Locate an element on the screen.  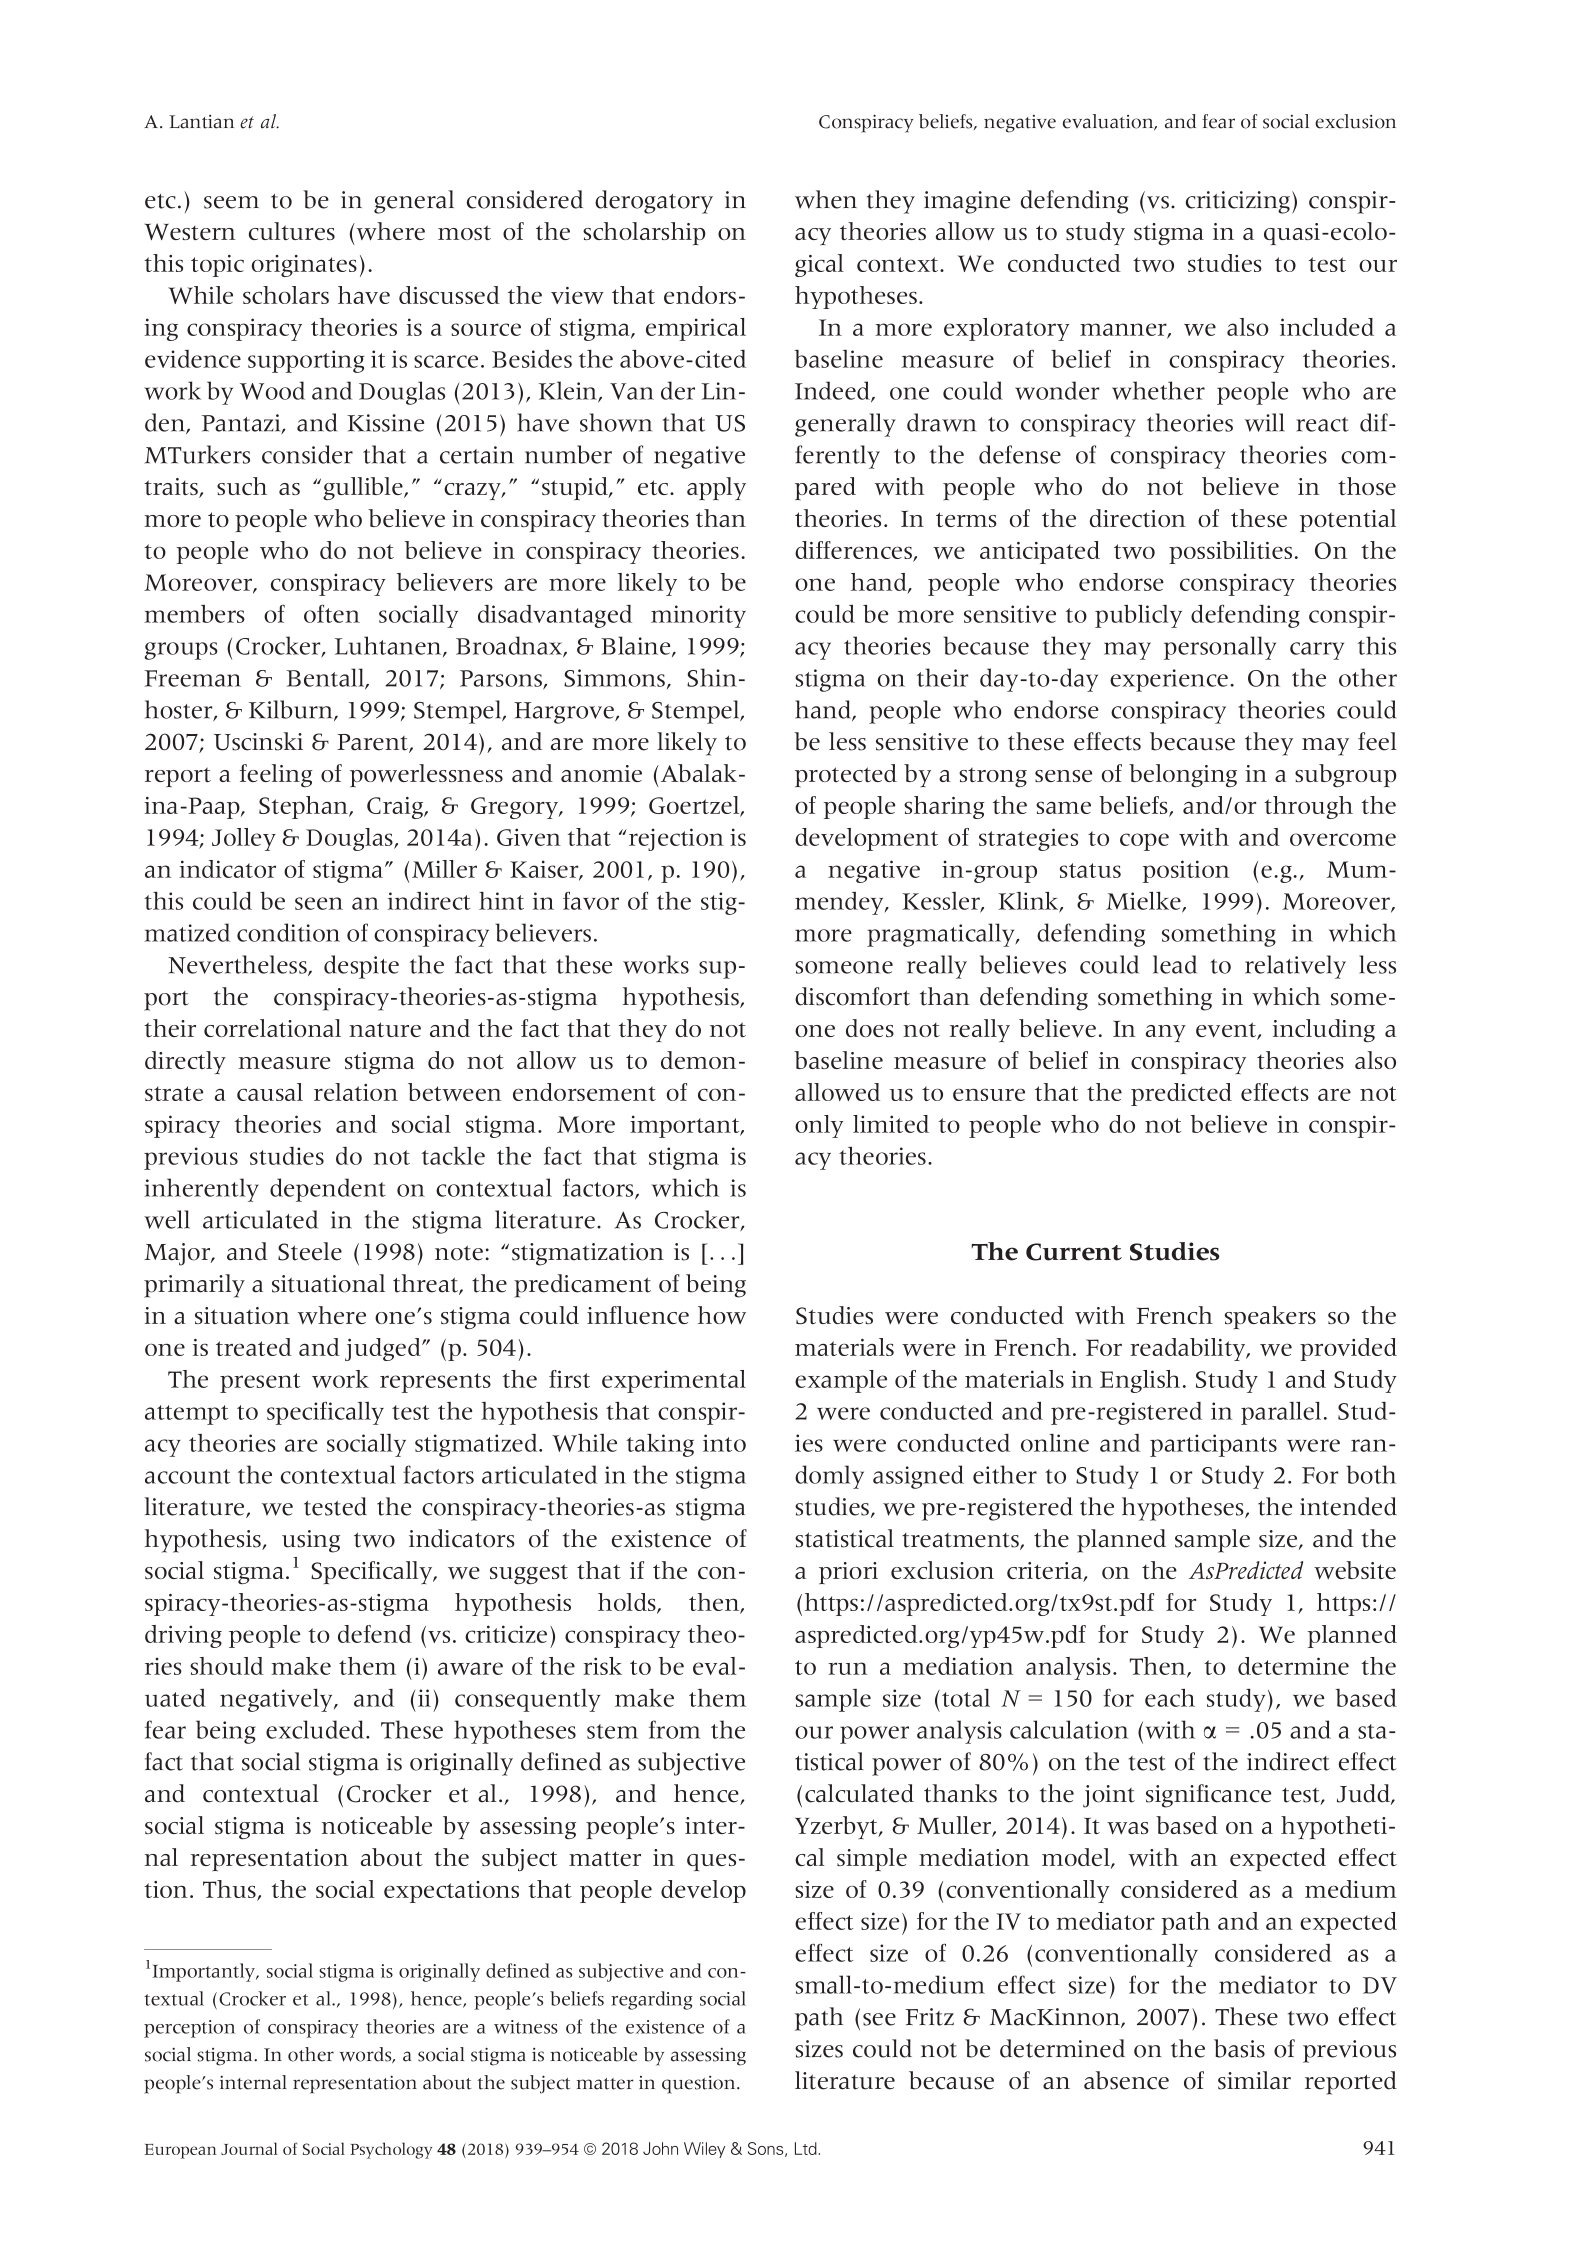
using is located at coordinates (311, 1541).
